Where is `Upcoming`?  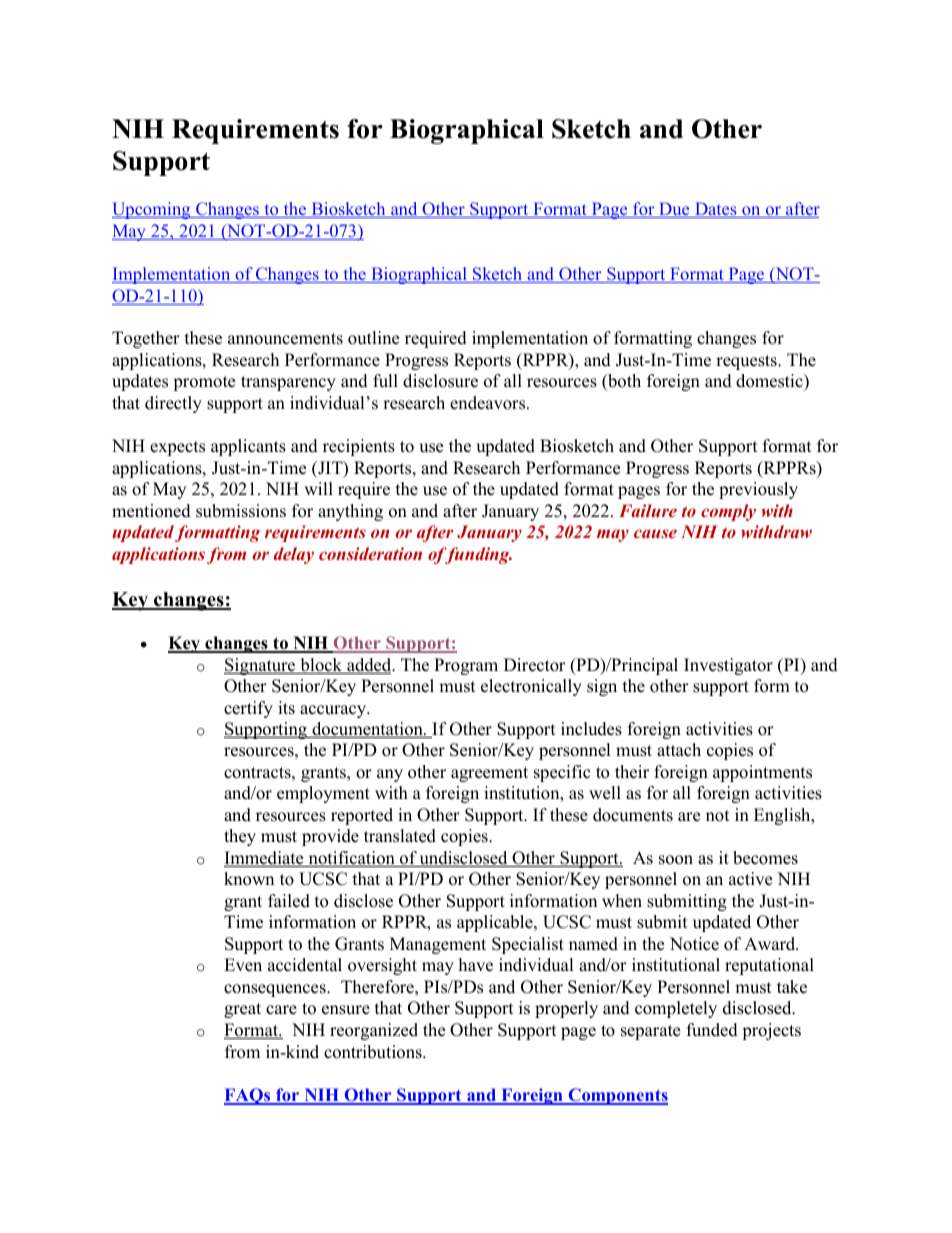 Upcoming is located at coordinates (152, 210).
